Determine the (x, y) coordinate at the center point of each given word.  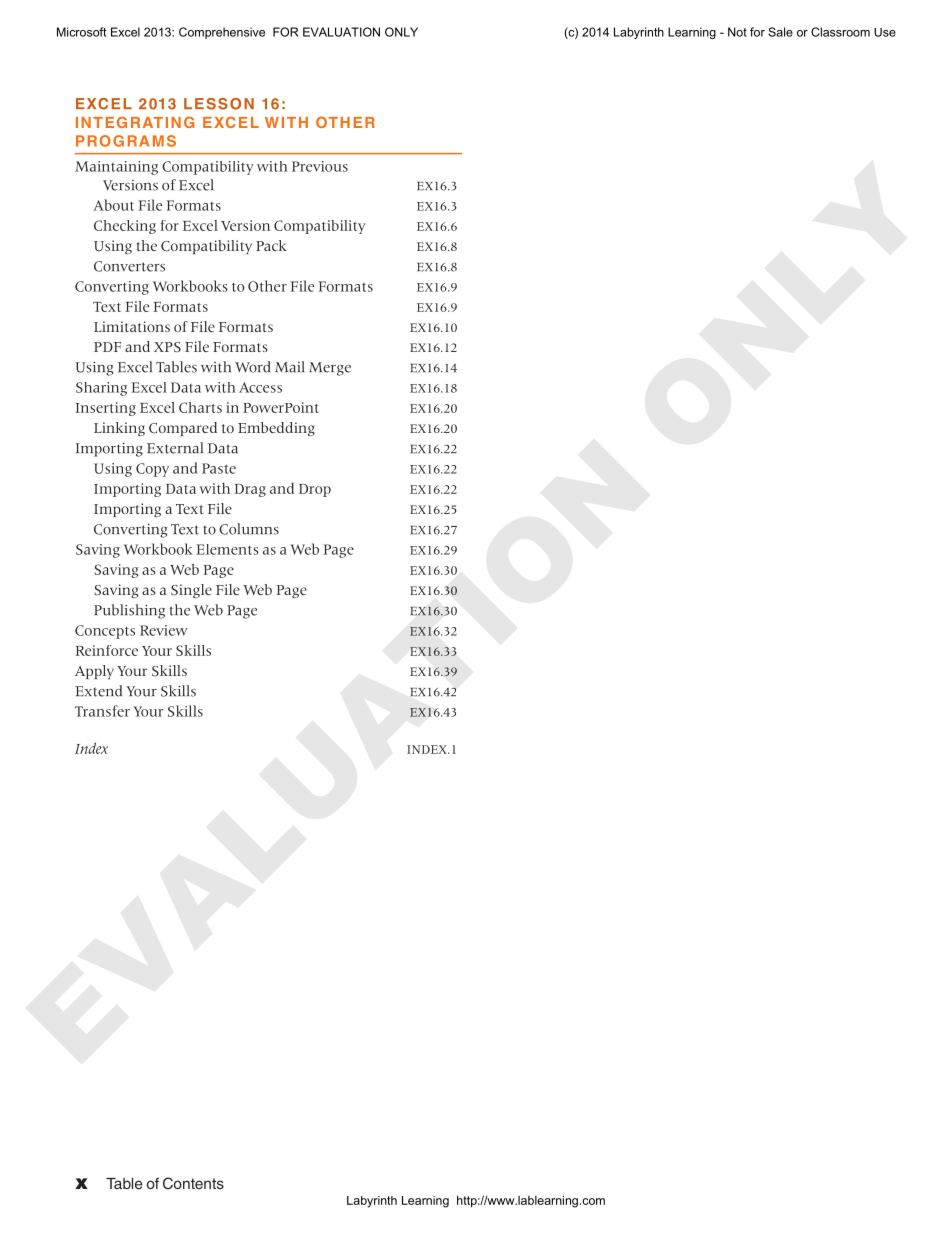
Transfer (102, 711)
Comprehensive (222, 33)
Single (191, 591)
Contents (193, 1183)
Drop (315, 490)
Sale (780, 32)
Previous (320, 166)
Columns (249, 529)
